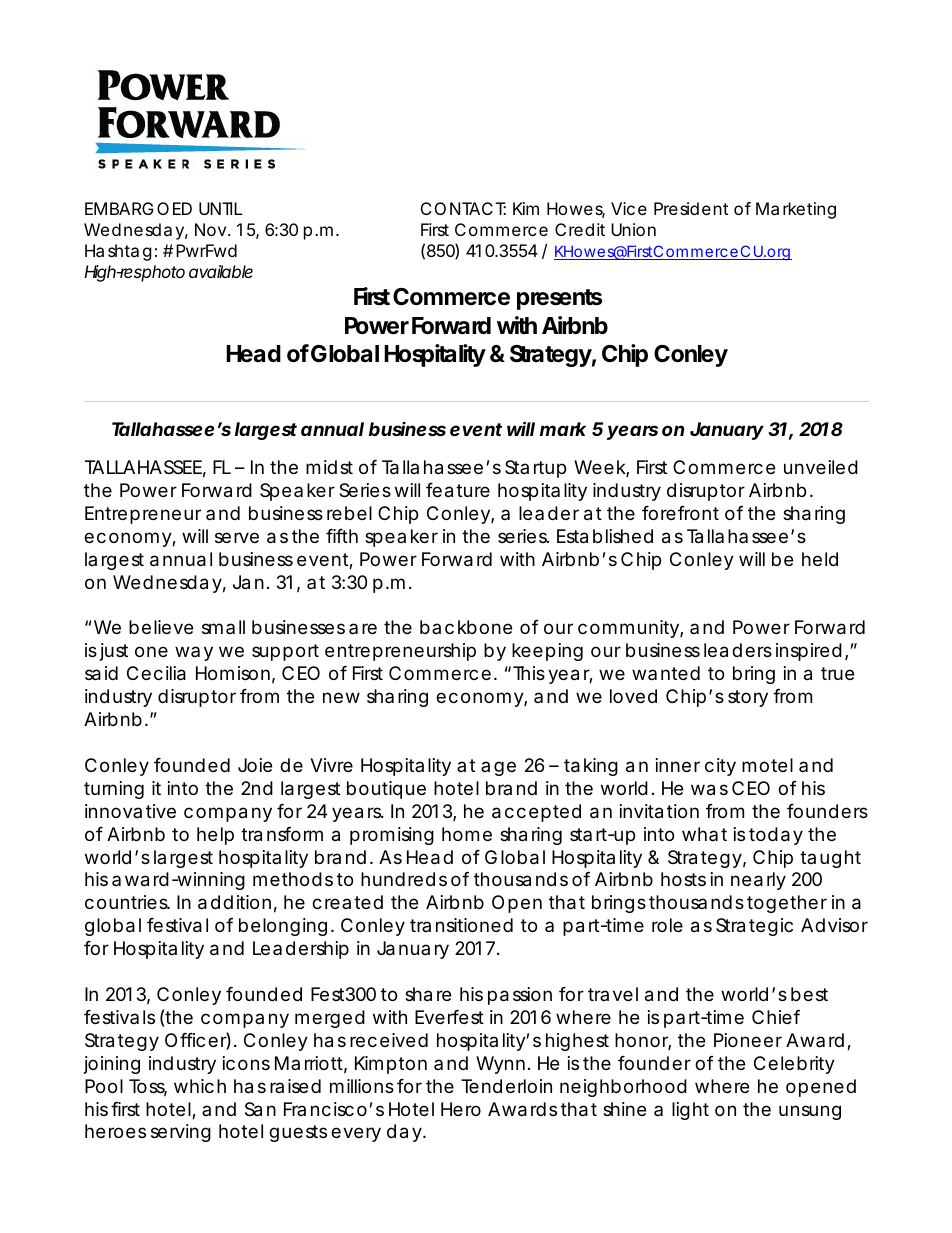 The image size is (952, 1233). What do you see at coordinates (680, 513) in the image?
I see `forefront` at bounding box center [680, 513].
